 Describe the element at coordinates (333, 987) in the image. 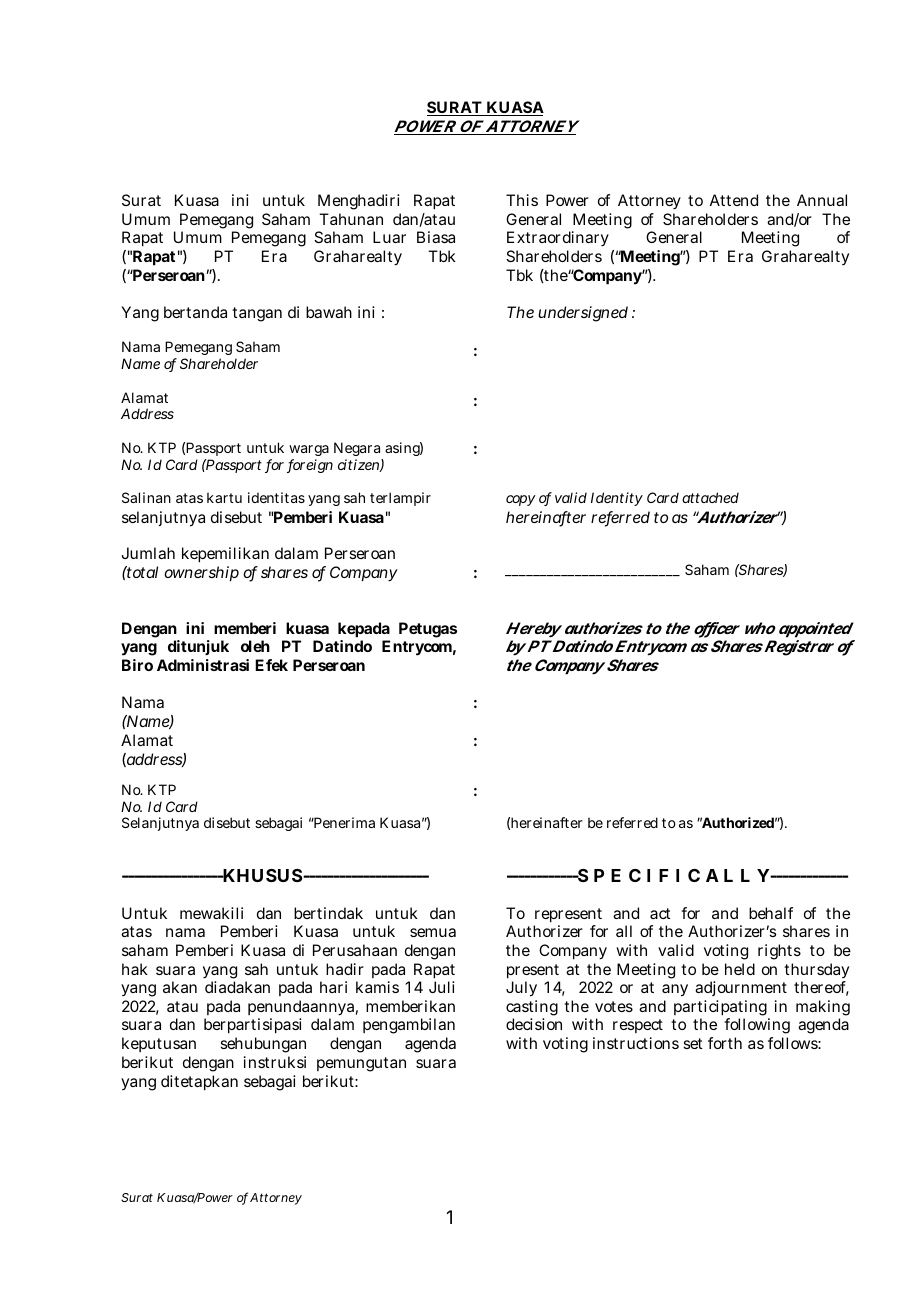

I see `hari` at that location.
